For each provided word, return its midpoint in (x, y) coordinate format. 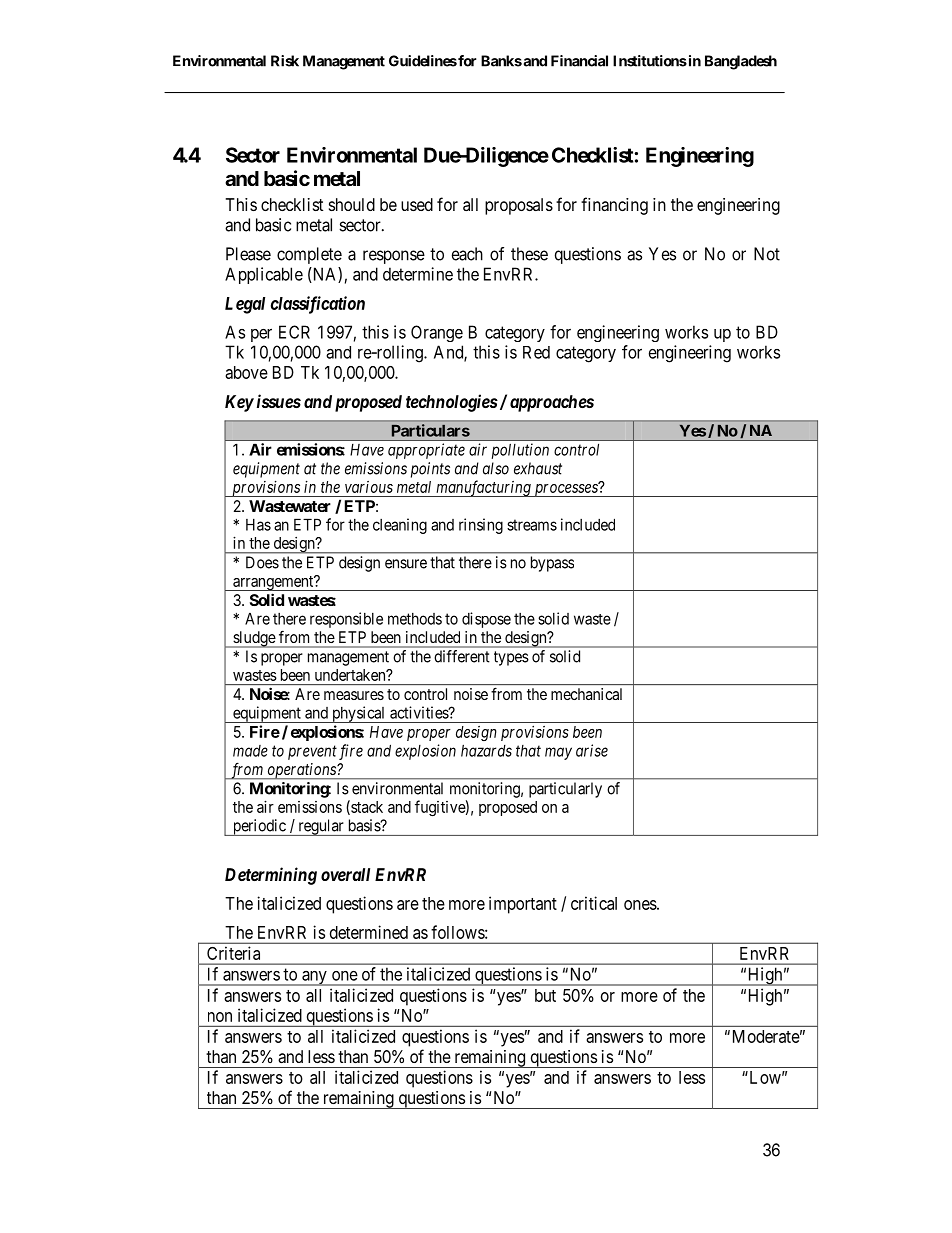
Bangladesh (741, 62)
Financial (579, 61)
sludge (254, 639)
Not (767, 254)
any (314, 978)
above (246, 372)
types (511, 658)
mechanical (586, 694)
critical (594, 903)
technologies (452, 403)
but (545, 995)
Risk (285, 61)
